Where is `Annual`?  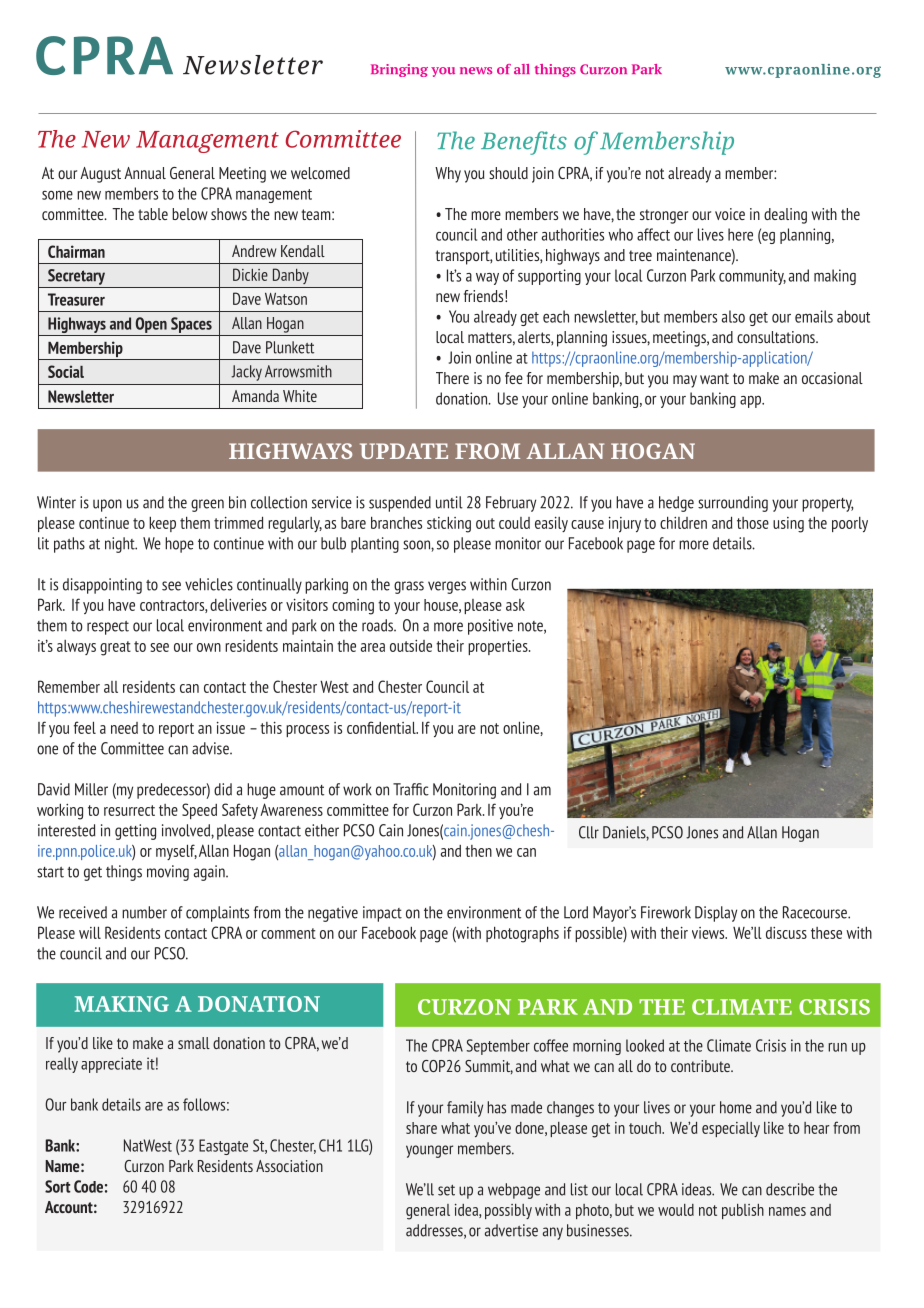
Annual is located at coordinates (145, 173).
